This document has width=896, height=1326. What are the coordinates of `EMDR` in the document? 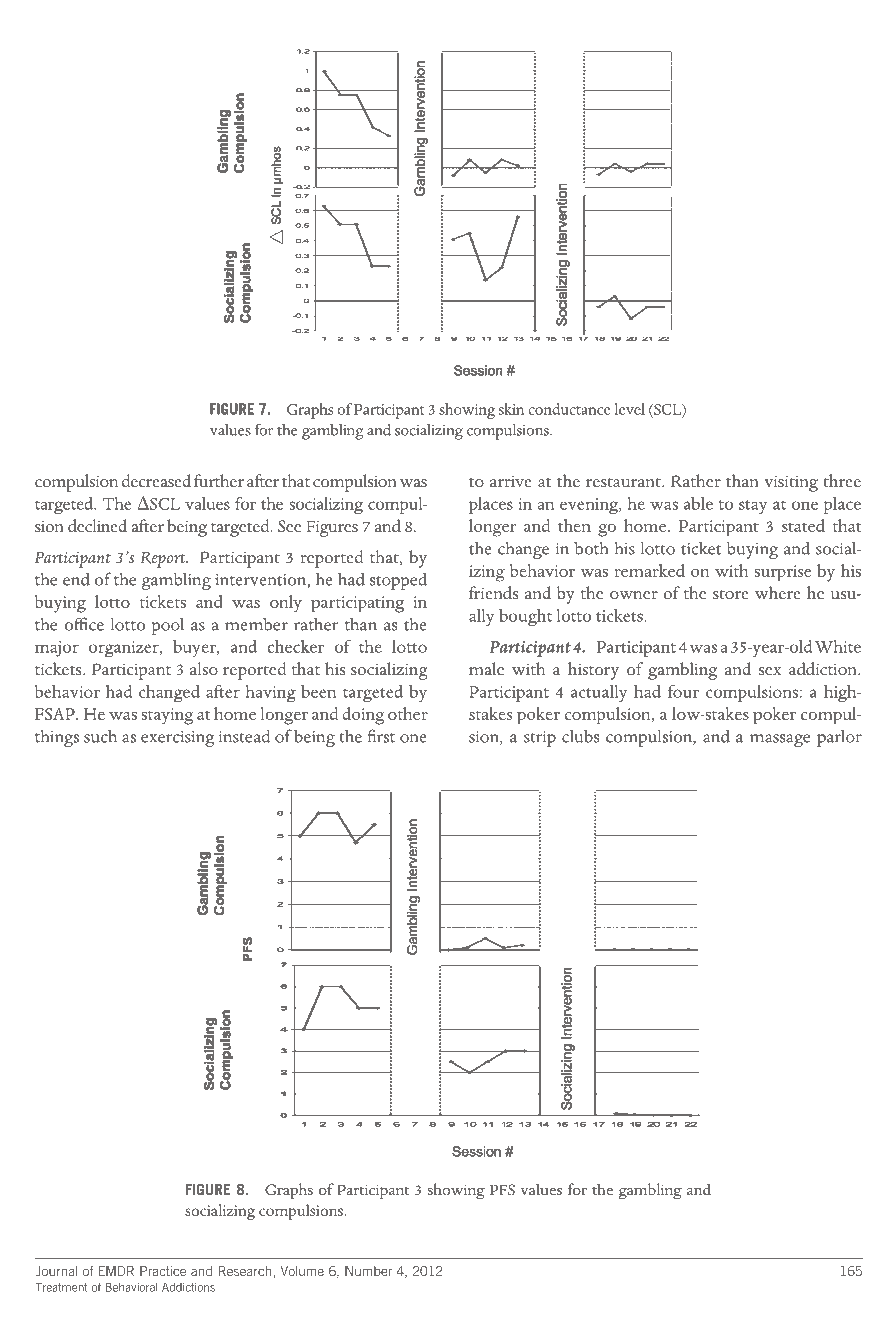 It's located at (116, 1271).
